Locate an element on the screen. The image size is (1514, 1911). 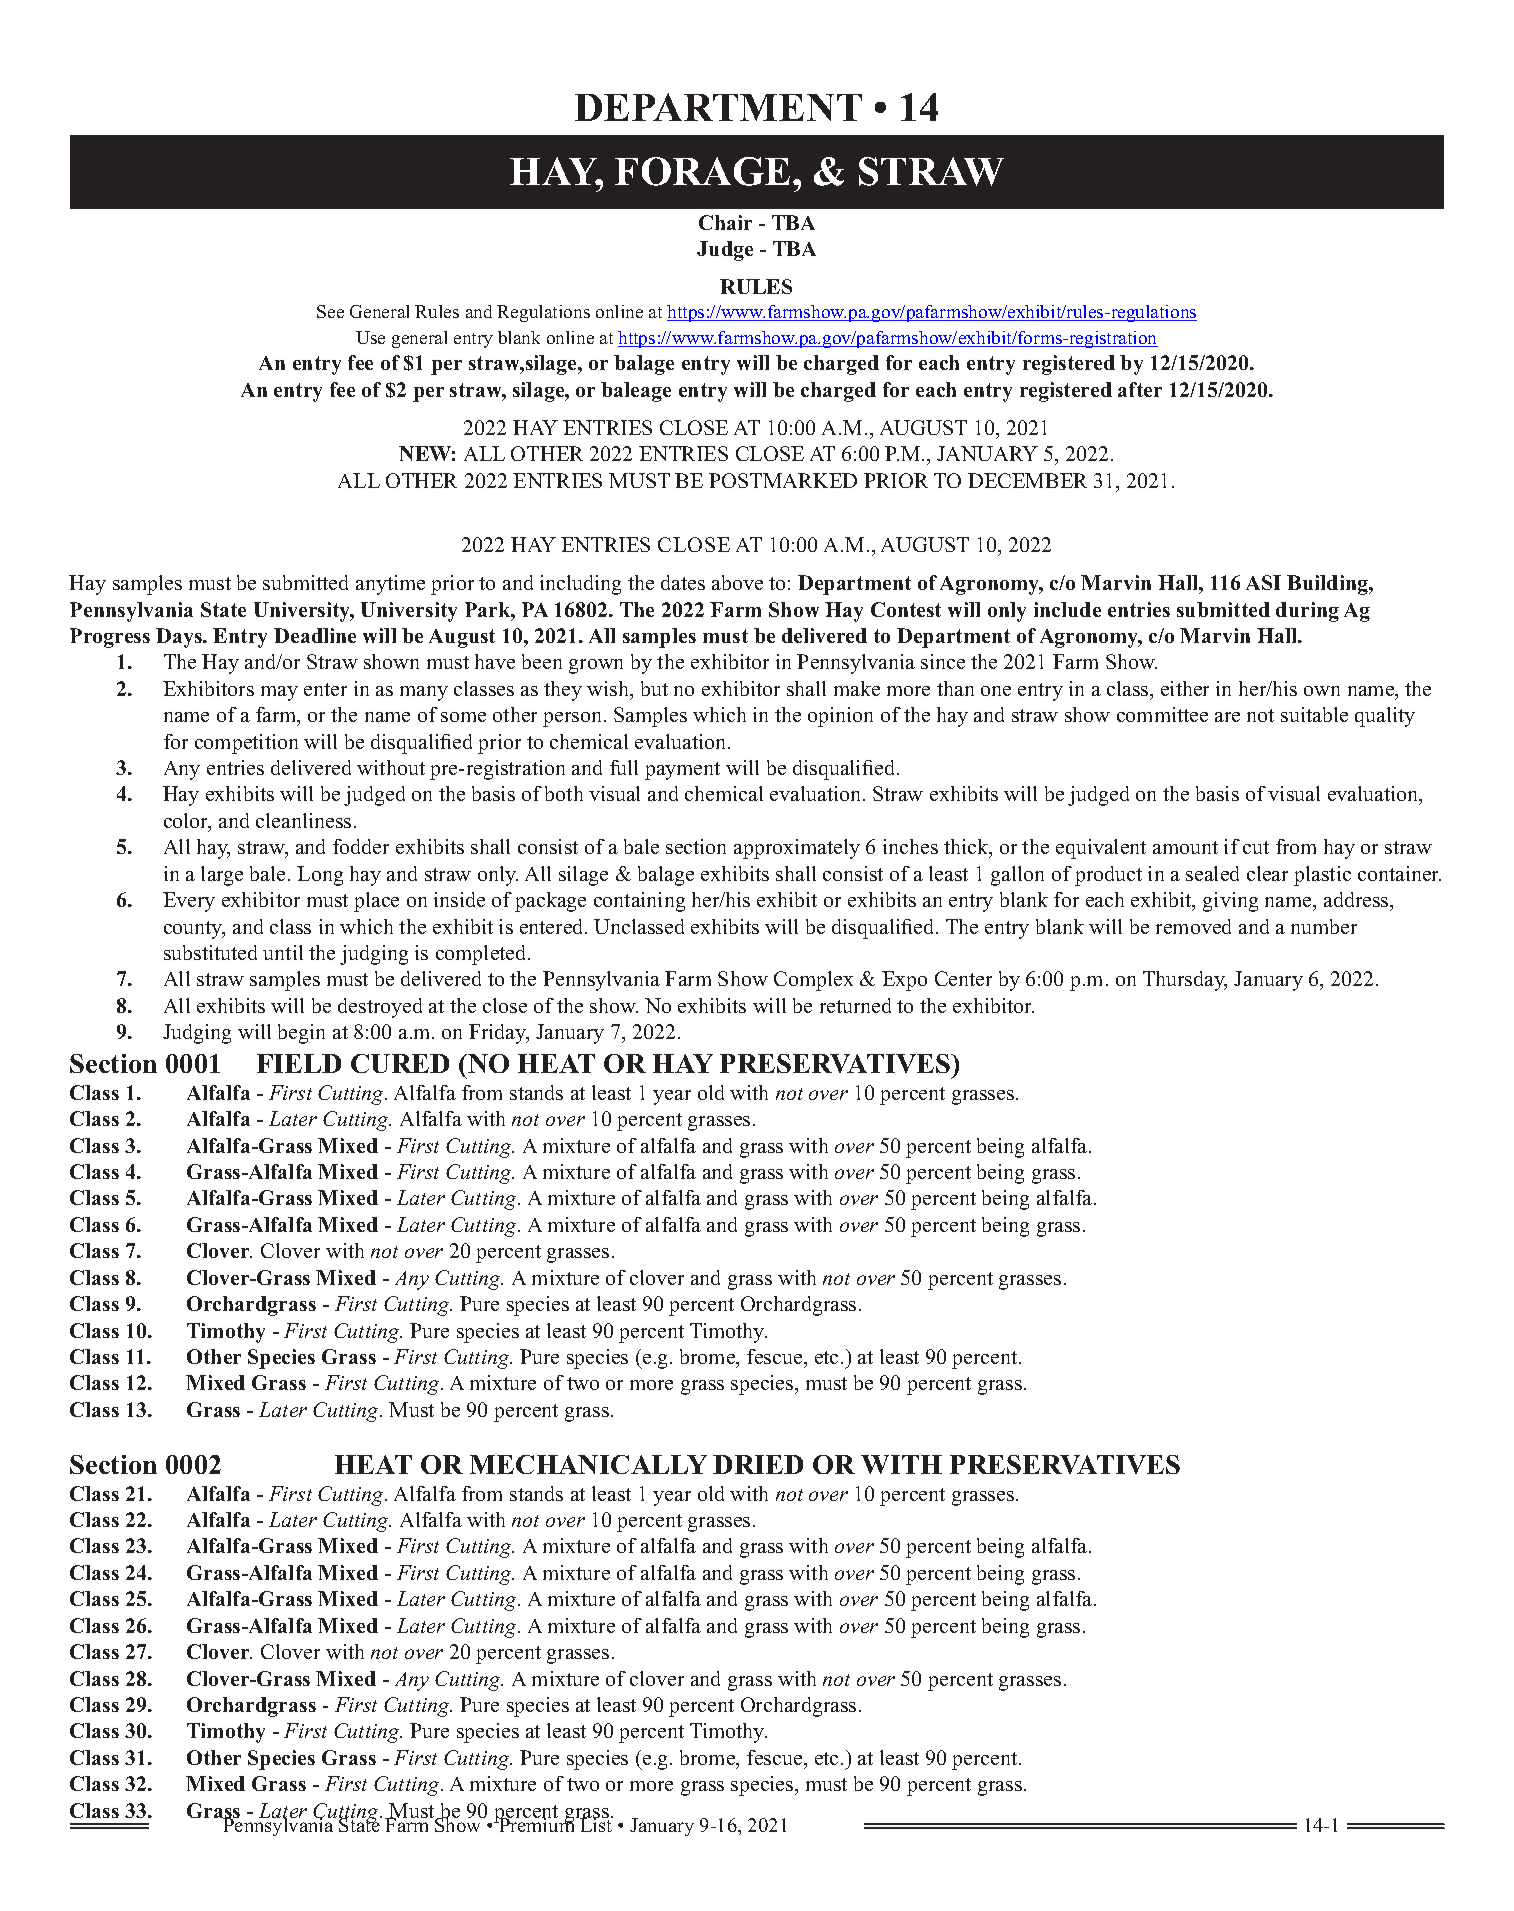
after is located at coordinates (1140, 389).
